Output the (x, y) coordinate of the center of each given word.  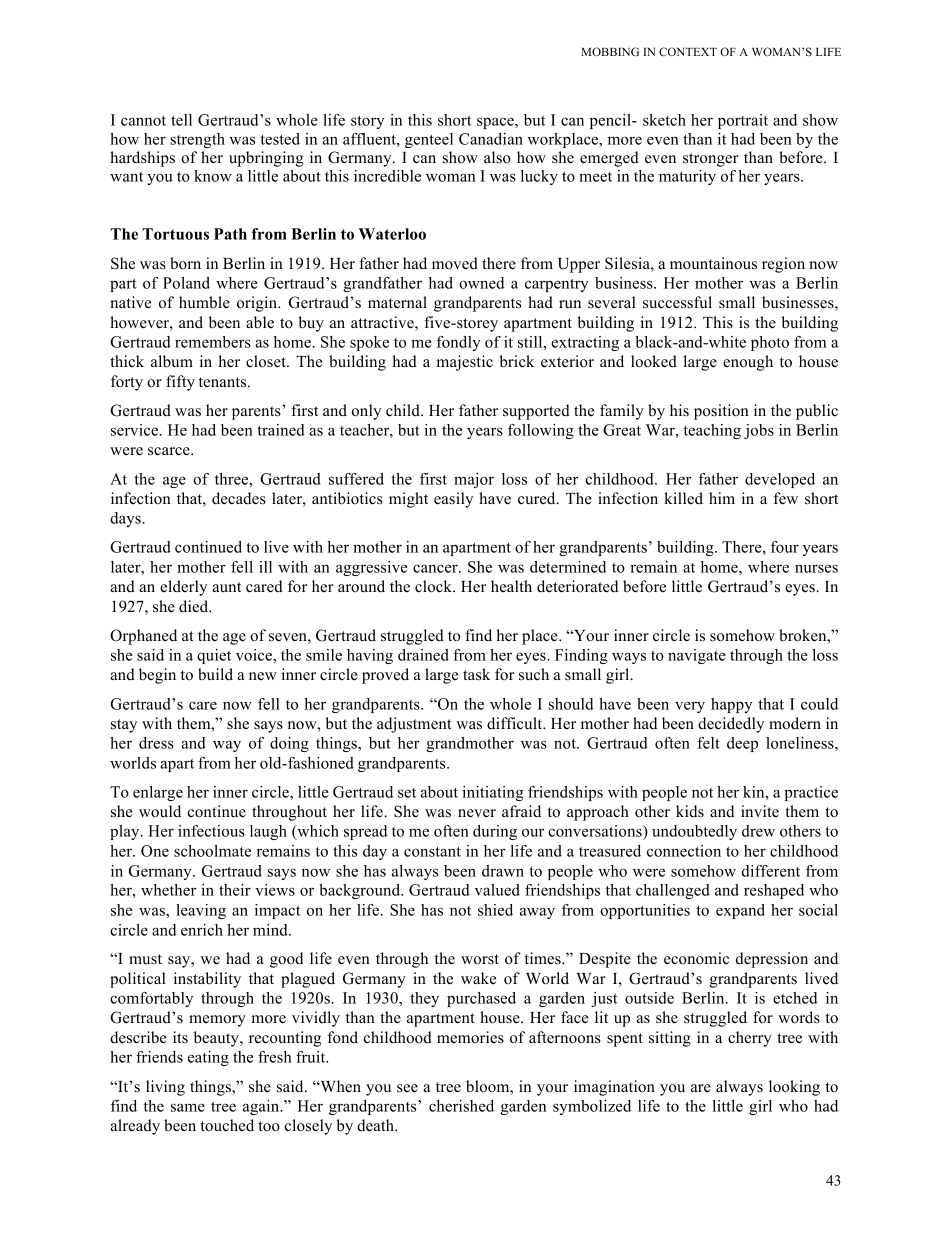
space (496, 123)
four (785, 547)
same (188, 1107)
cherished (461, 1106)
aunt (226, 587)
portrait (743, 121)
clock (434, 586)
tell (181, 120)
